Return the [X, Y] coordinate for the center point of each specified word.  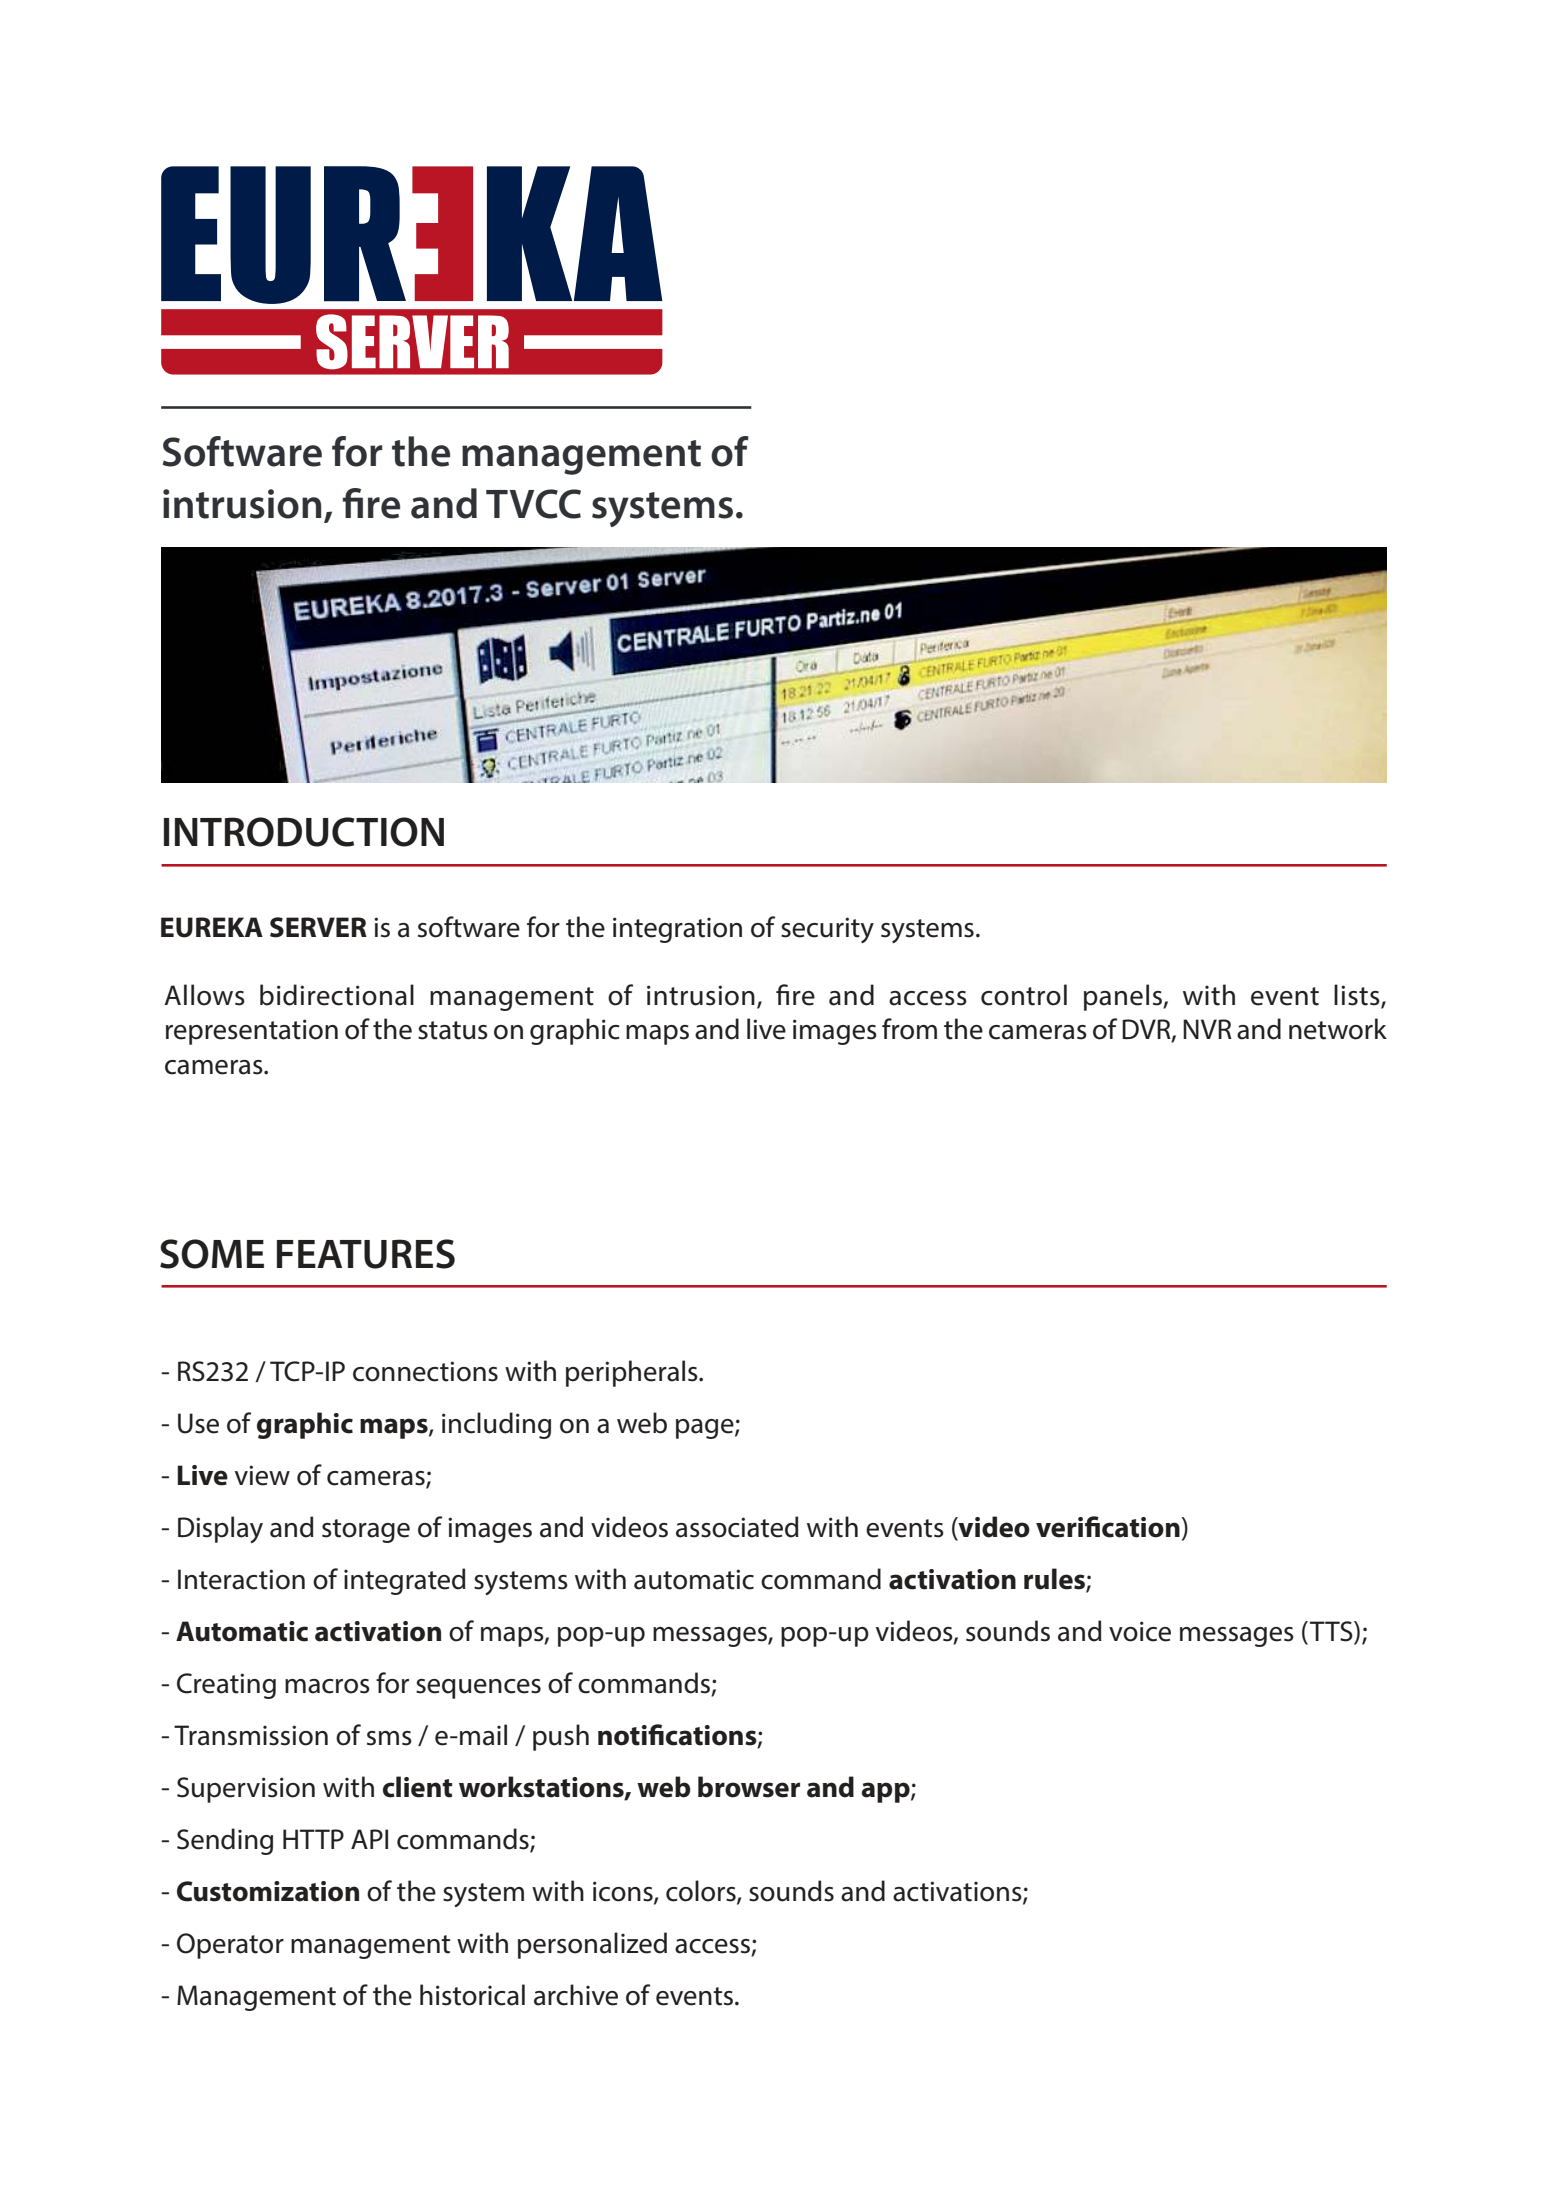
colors [702, 1892]
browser [749, 1787]
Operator [230, 1946]
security [827, 930]
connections [425, 1371]
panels [1124, 997]
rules [1055, 1580]
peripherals [633, 1373]
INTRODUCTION [304, 832]
